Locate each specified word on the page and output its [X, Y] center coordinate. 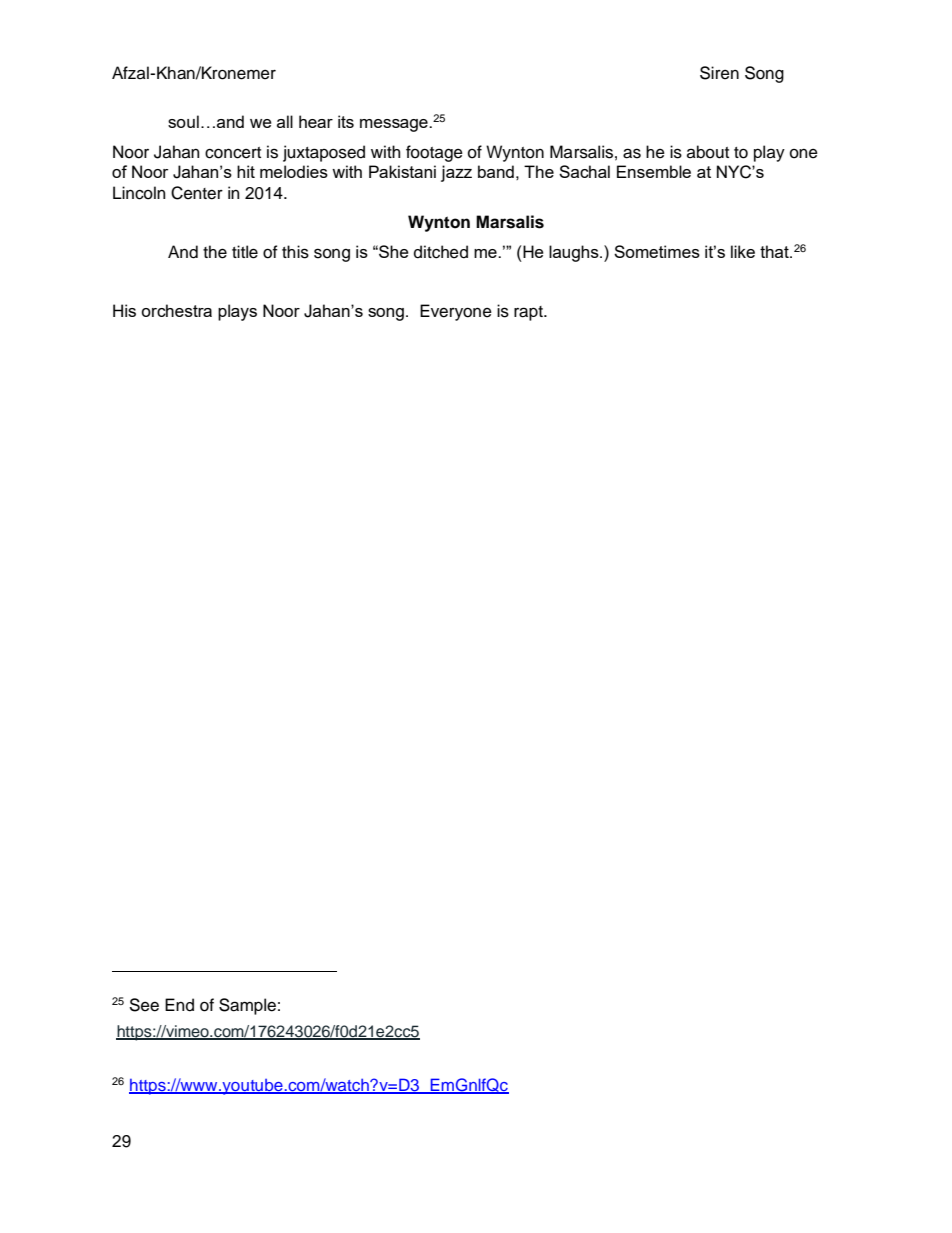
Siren [719, 73]
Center [197, 193]
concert [233, 153]
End [179, 1005]
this [295, 252]
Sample [247, 1006]
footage [434, 153]
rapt [530, 313]
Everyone [456, 312]
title [245, 252]
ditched [441, 252]
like [743, 251]
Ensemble [654, 171]
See [144, 1005]
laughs [575, 253]
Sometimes [657, 251]
